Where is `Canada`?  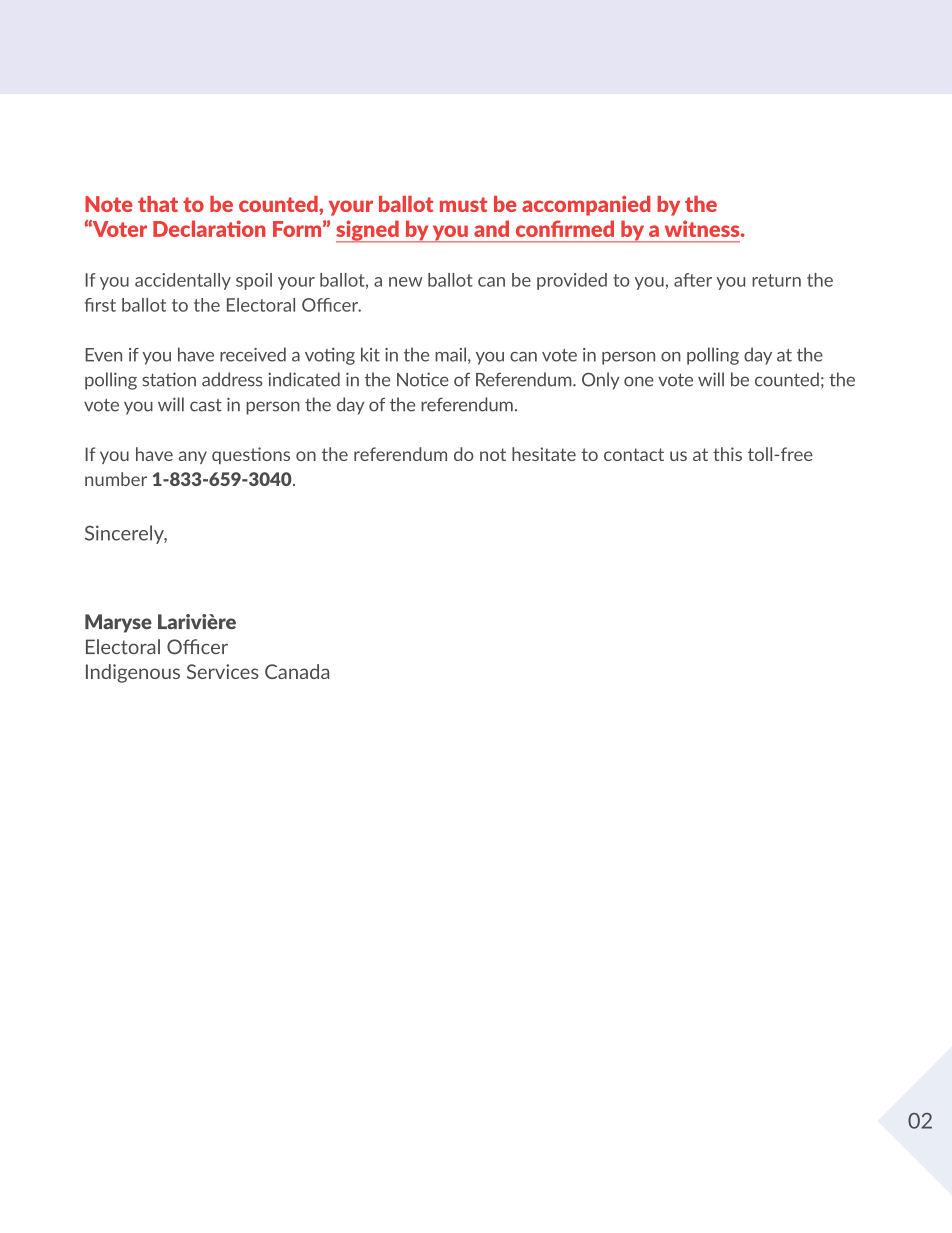 Canada is located at coordinates (297, 671).
